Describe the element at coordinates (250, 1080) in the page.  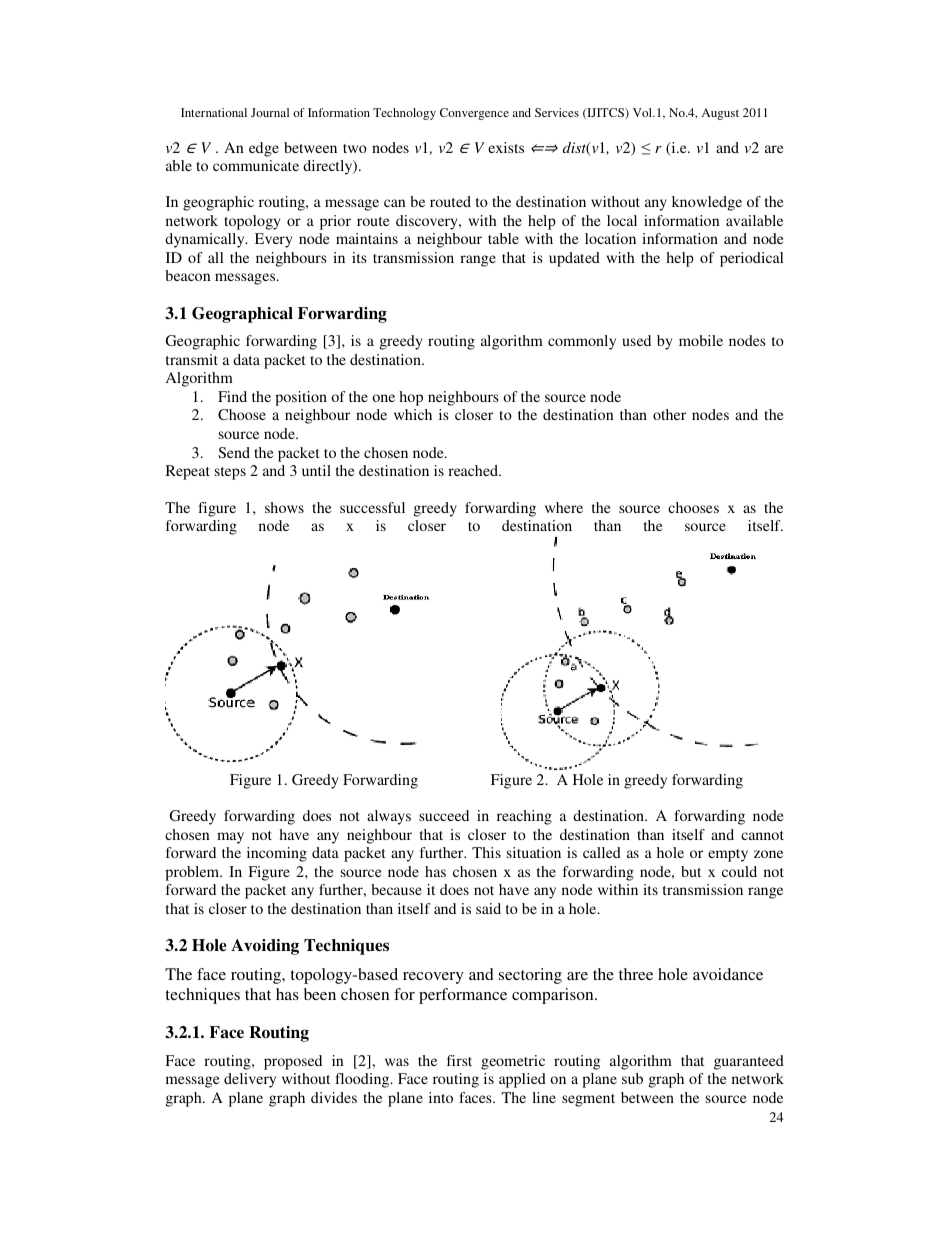
I see `delivery` at that location.
